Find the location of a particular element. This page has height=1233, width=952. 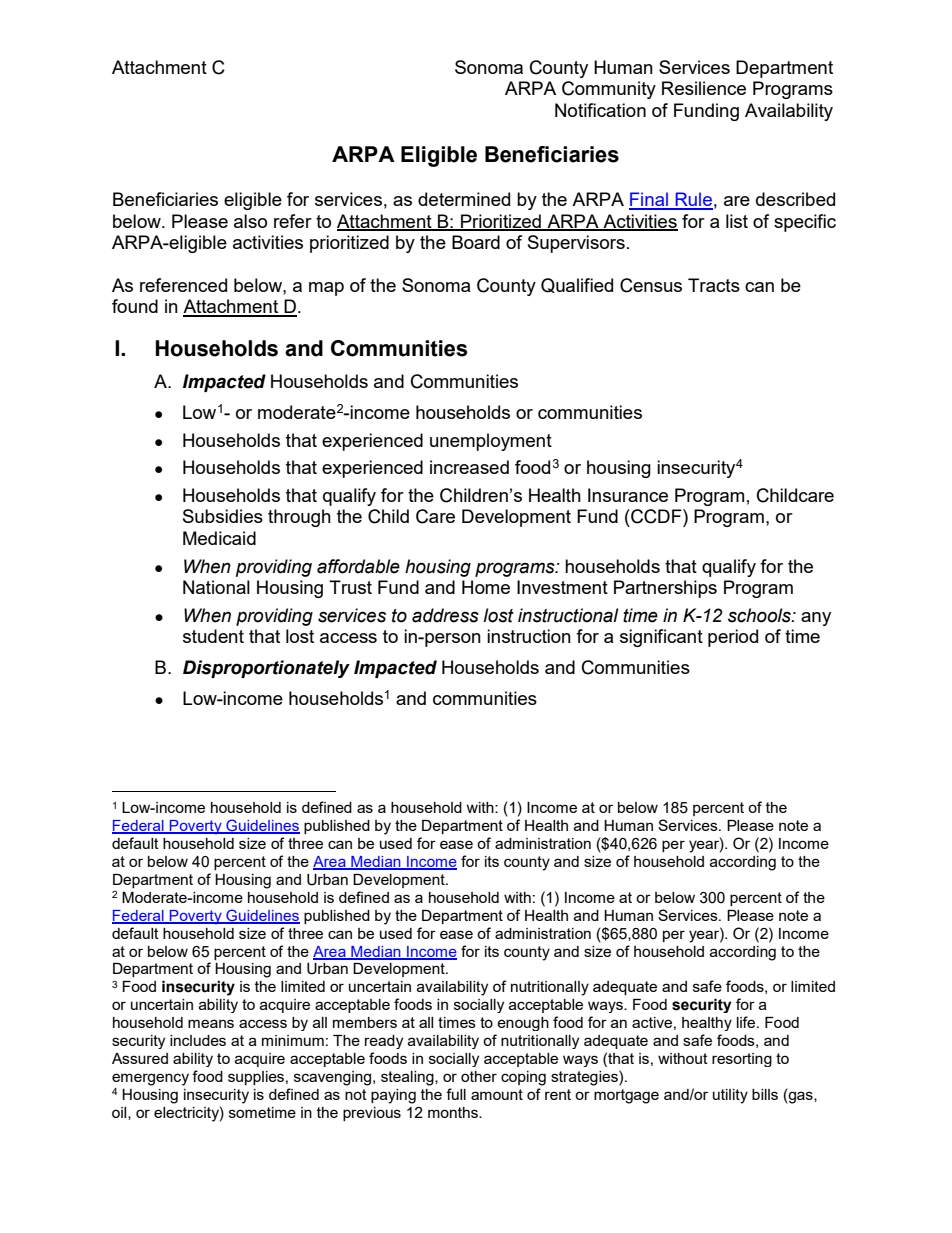

other is located at coordinates (479, 1076).
